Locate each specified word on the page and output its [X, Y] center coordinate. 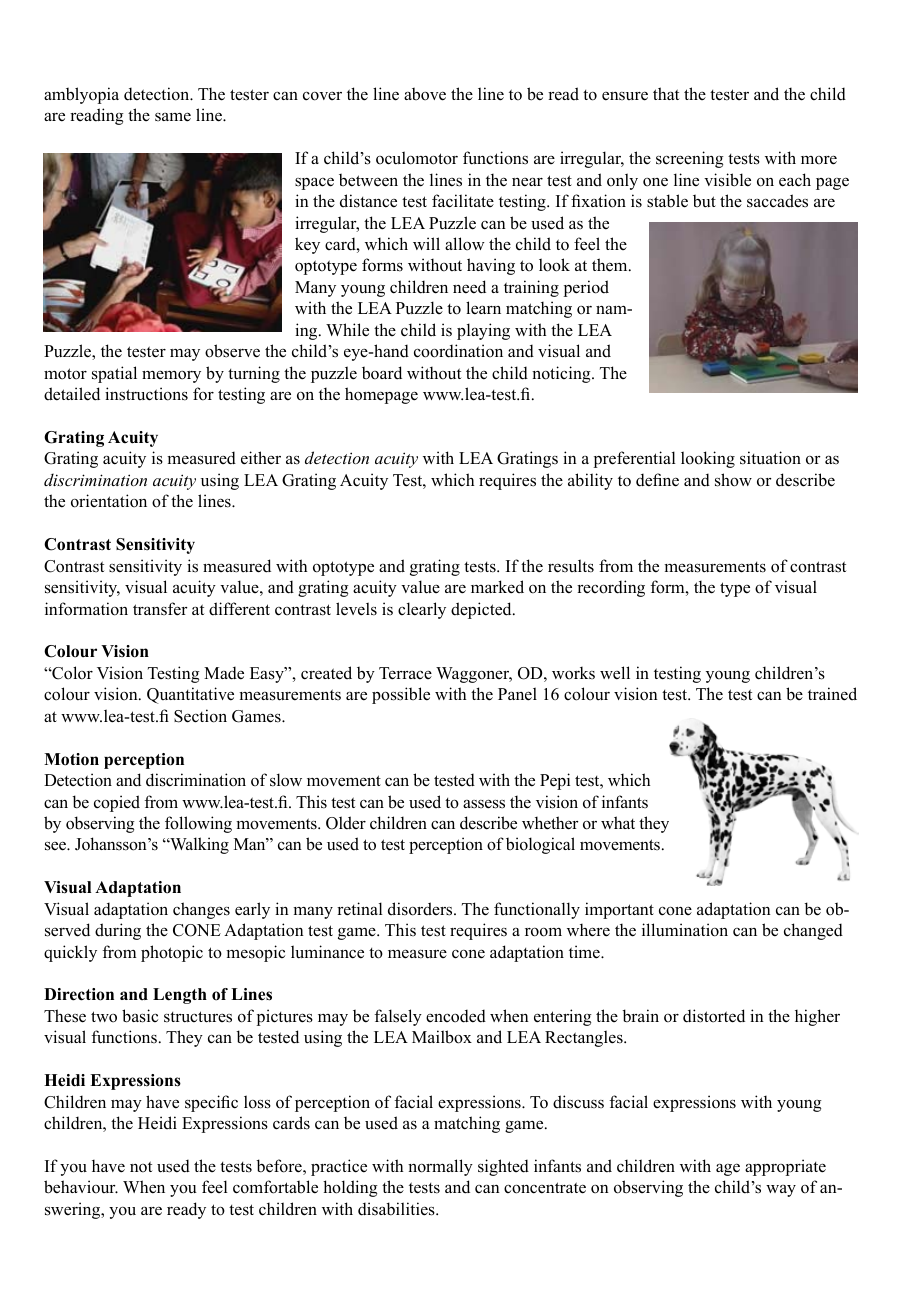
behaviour [81, 1187]
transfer [160, 609]
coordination [458, 351]
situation [770, 458]
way [781, 1191]
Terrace [405, 673]
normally [440, 1167]
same [173, 117]
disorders [421, 909]
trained [832, 694]
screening [690, 159]
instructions [146, 394]
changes [201, 910]
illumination [685, 930]
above [425, 94]
